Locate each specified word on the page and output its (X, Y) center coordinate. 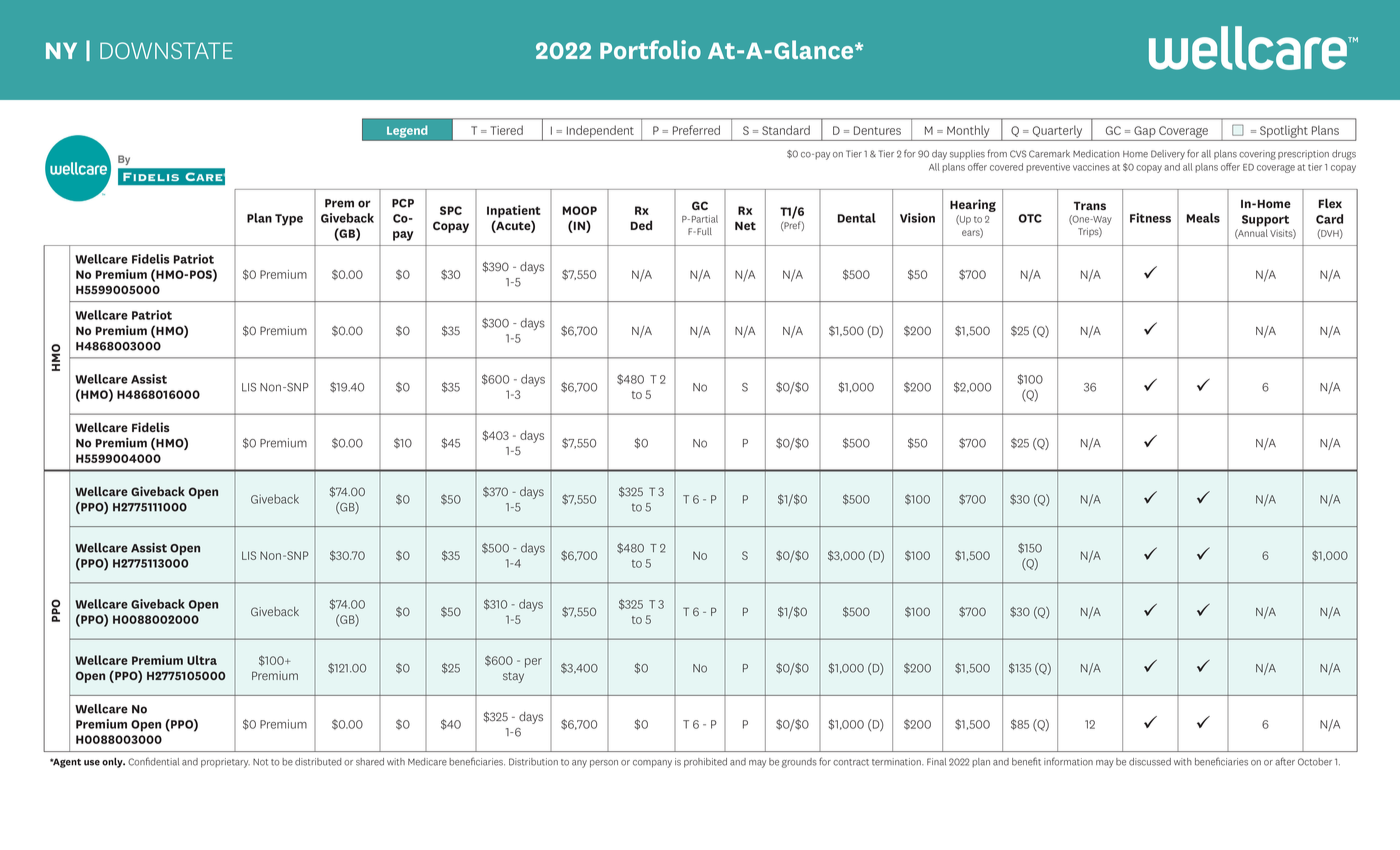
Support (1265, 221)
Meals (1203, 218)
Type (289, 220)
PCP (403, 203)
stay (513, 677)
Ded (641, 225)
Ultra (202, 660)
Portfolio (650, 49)
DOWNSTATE (166, 50)
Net (745, 225)
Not (260, 762)
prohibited (705, 763)
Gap (1145, 132)
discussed (1150, 762)
